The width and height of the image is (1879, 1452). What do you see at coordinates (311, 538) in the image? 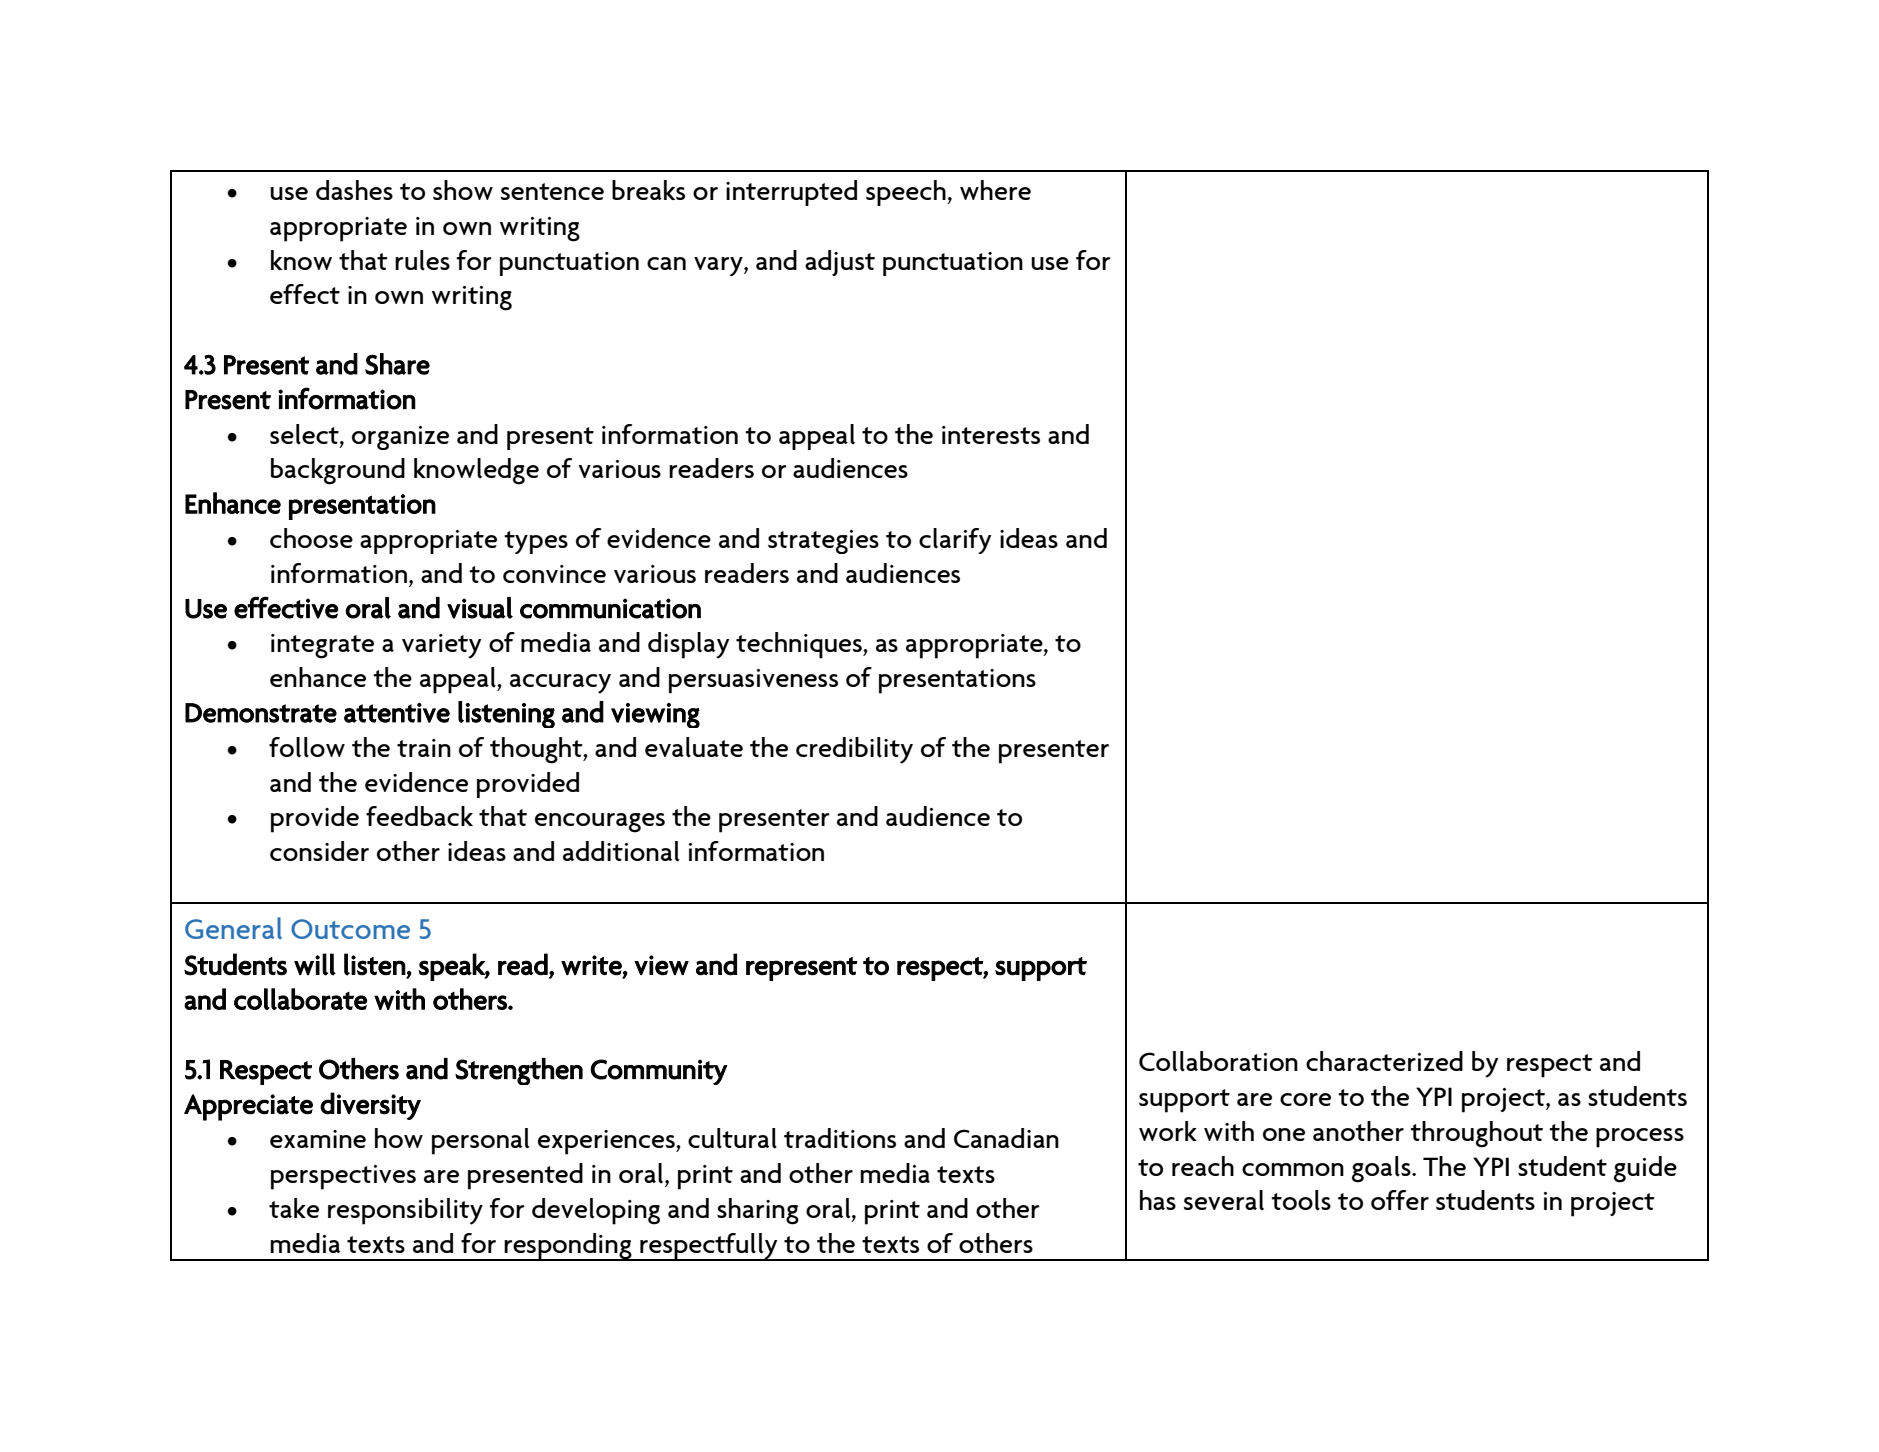
I see `choose` at bounding box center [311, 538].
